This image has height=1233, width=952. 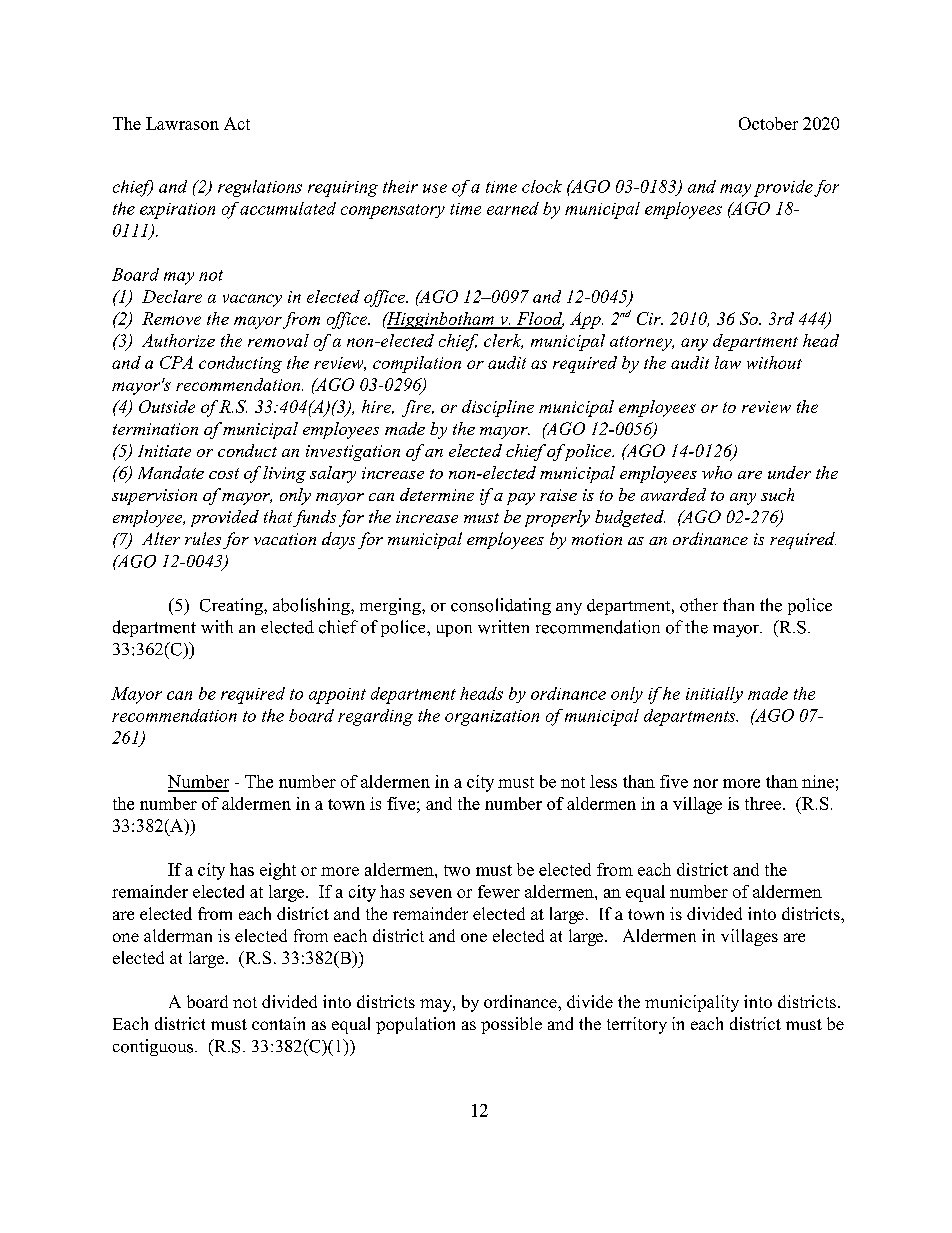 What do you see at coordinates (768, 123) in the image?
I see `October` at bounding box center [768, 123].
